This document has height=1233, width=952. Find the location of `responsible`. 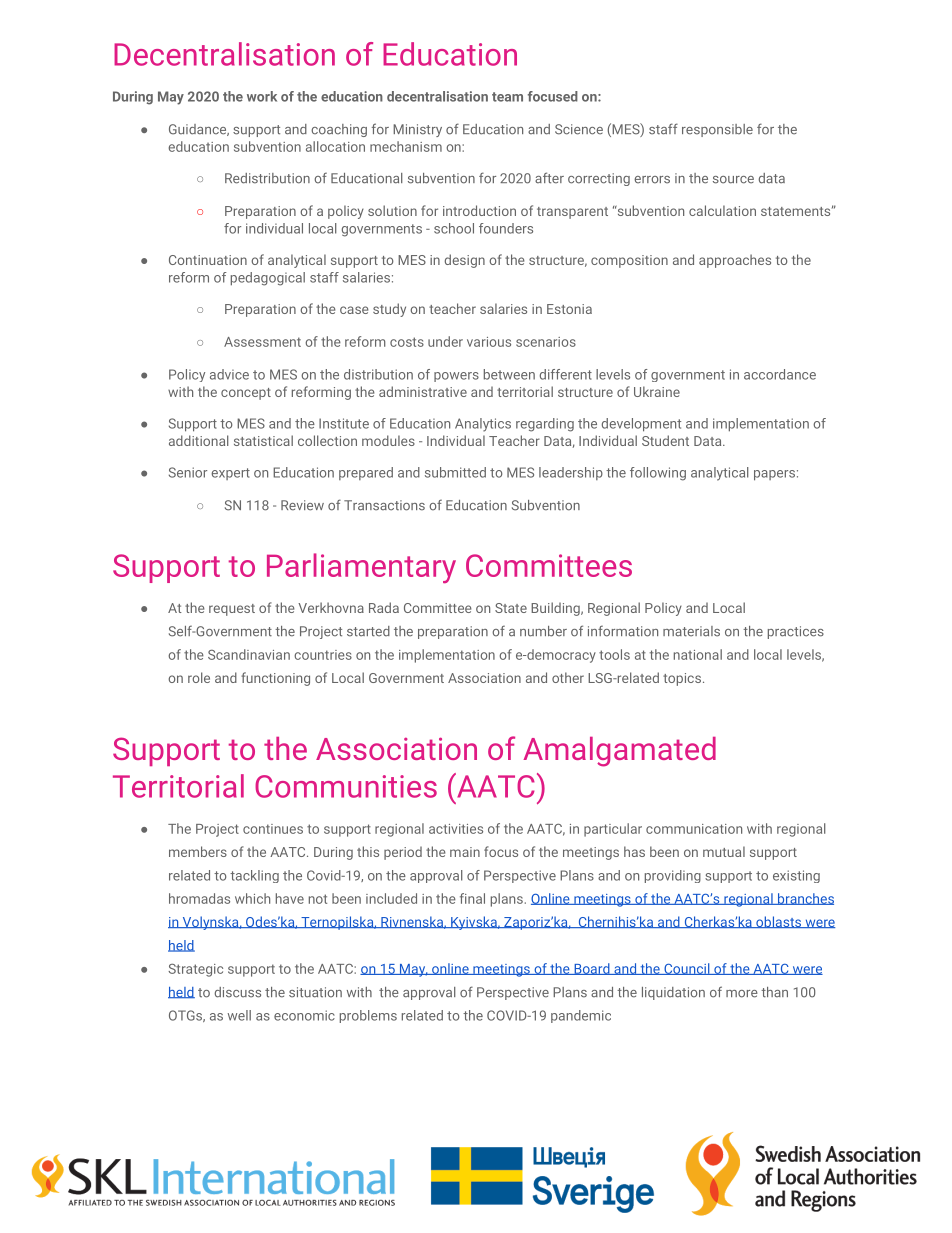

responsible is located at coordinates (717, 130).
